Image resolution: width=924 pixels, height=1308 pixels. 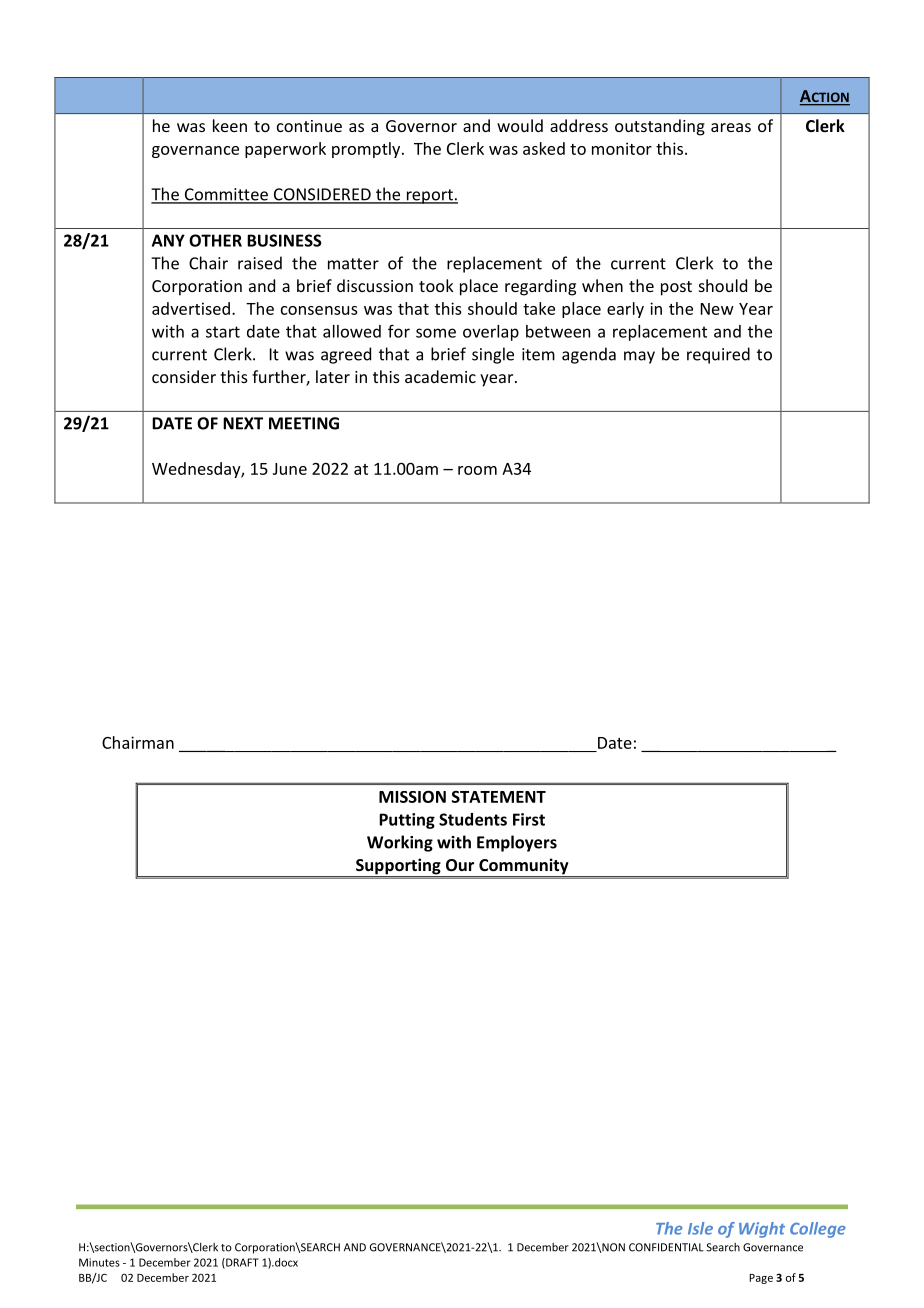 What do you see at coordinates (718, 355) in the page?
I see `required` at bounding box center [718, 355].
